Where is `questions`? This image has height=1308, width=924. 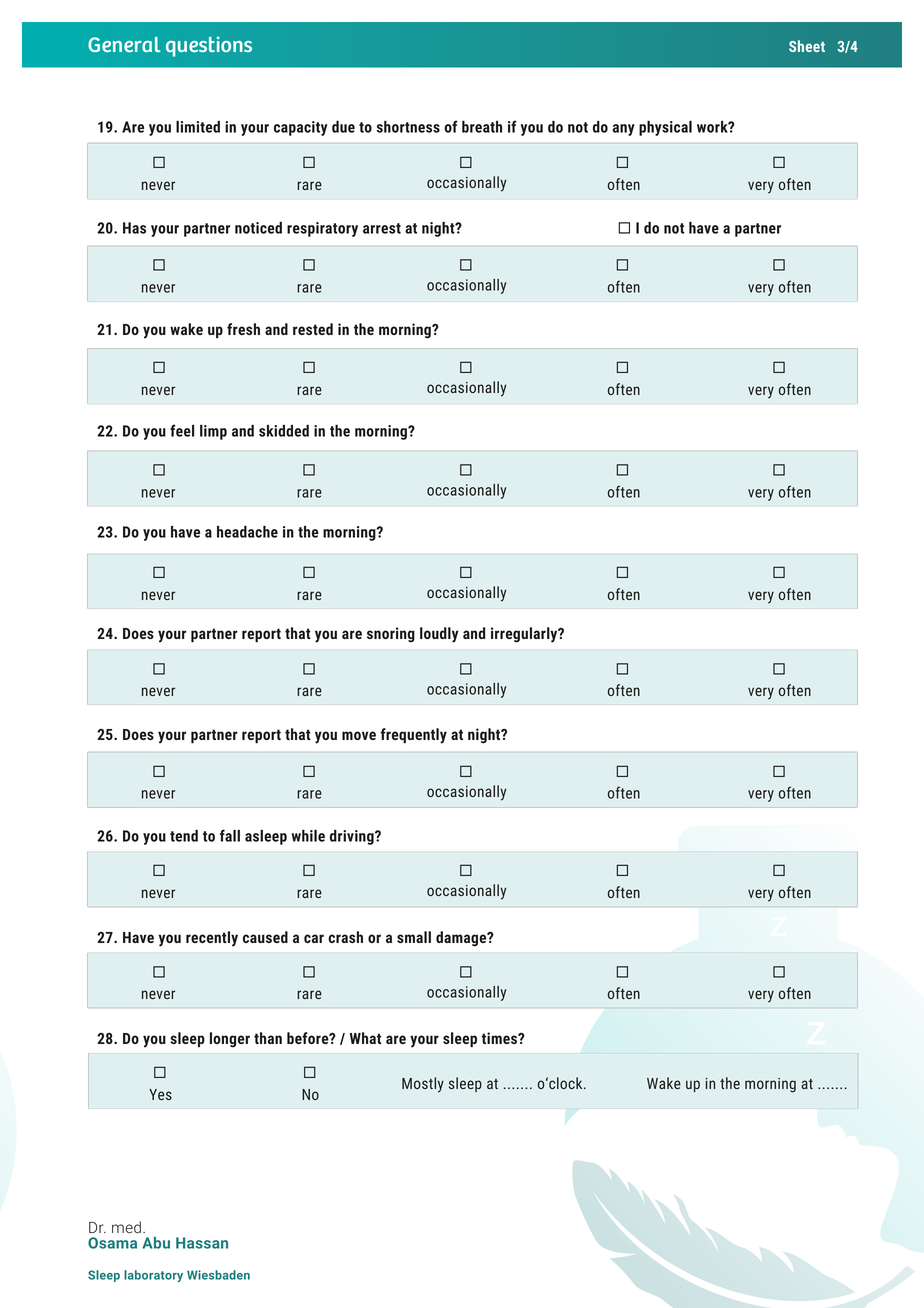
questions is located at coordinates (209, 46).
